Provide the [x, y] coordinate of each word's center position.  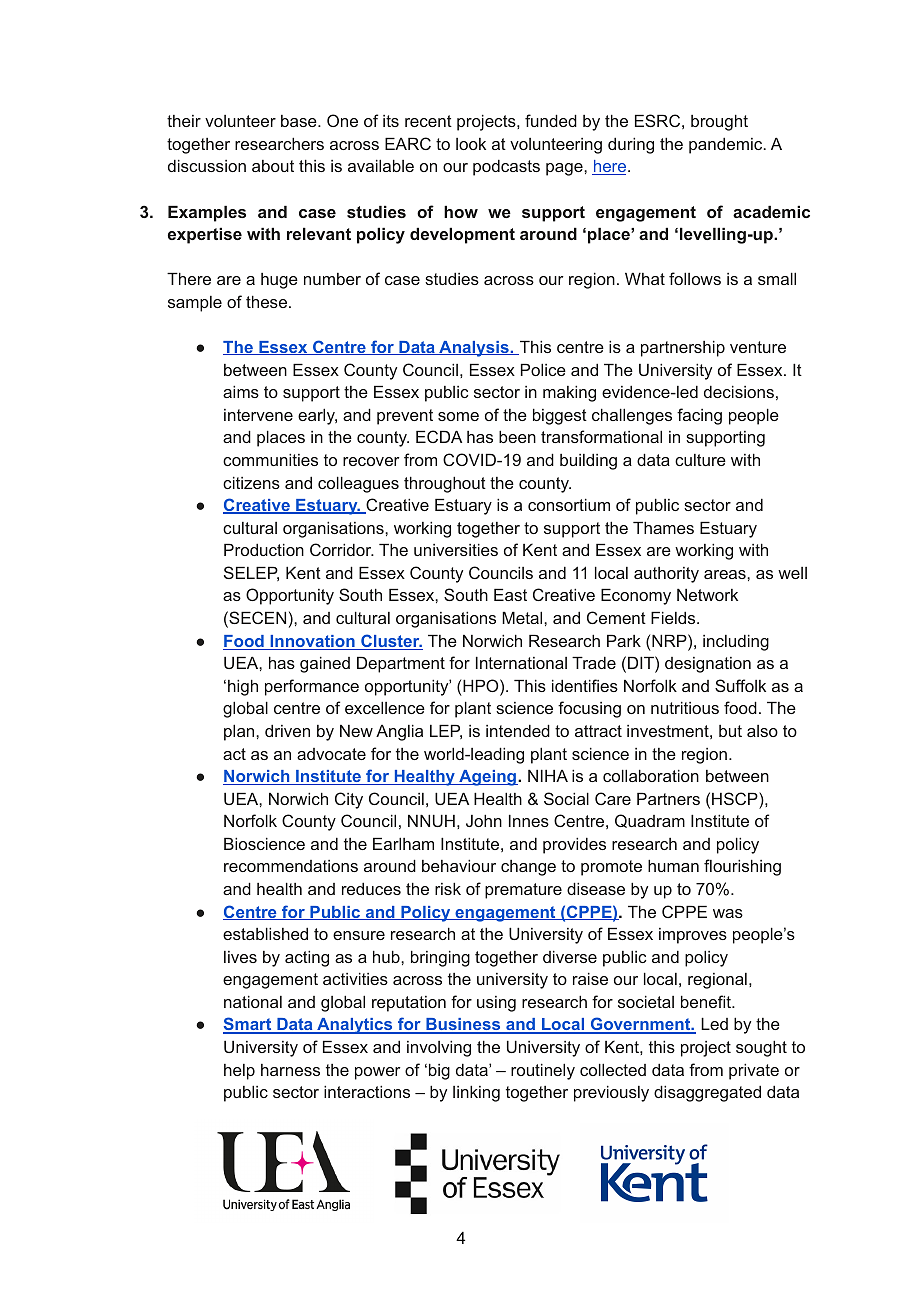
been [517, 436]
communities [270, 459]
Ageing [487, 778]
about [273, 166]
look [471, 144]
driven [287, 730]
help [239, 1072]
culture [700, 460]
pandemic [727, 145]
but [730, 731]
